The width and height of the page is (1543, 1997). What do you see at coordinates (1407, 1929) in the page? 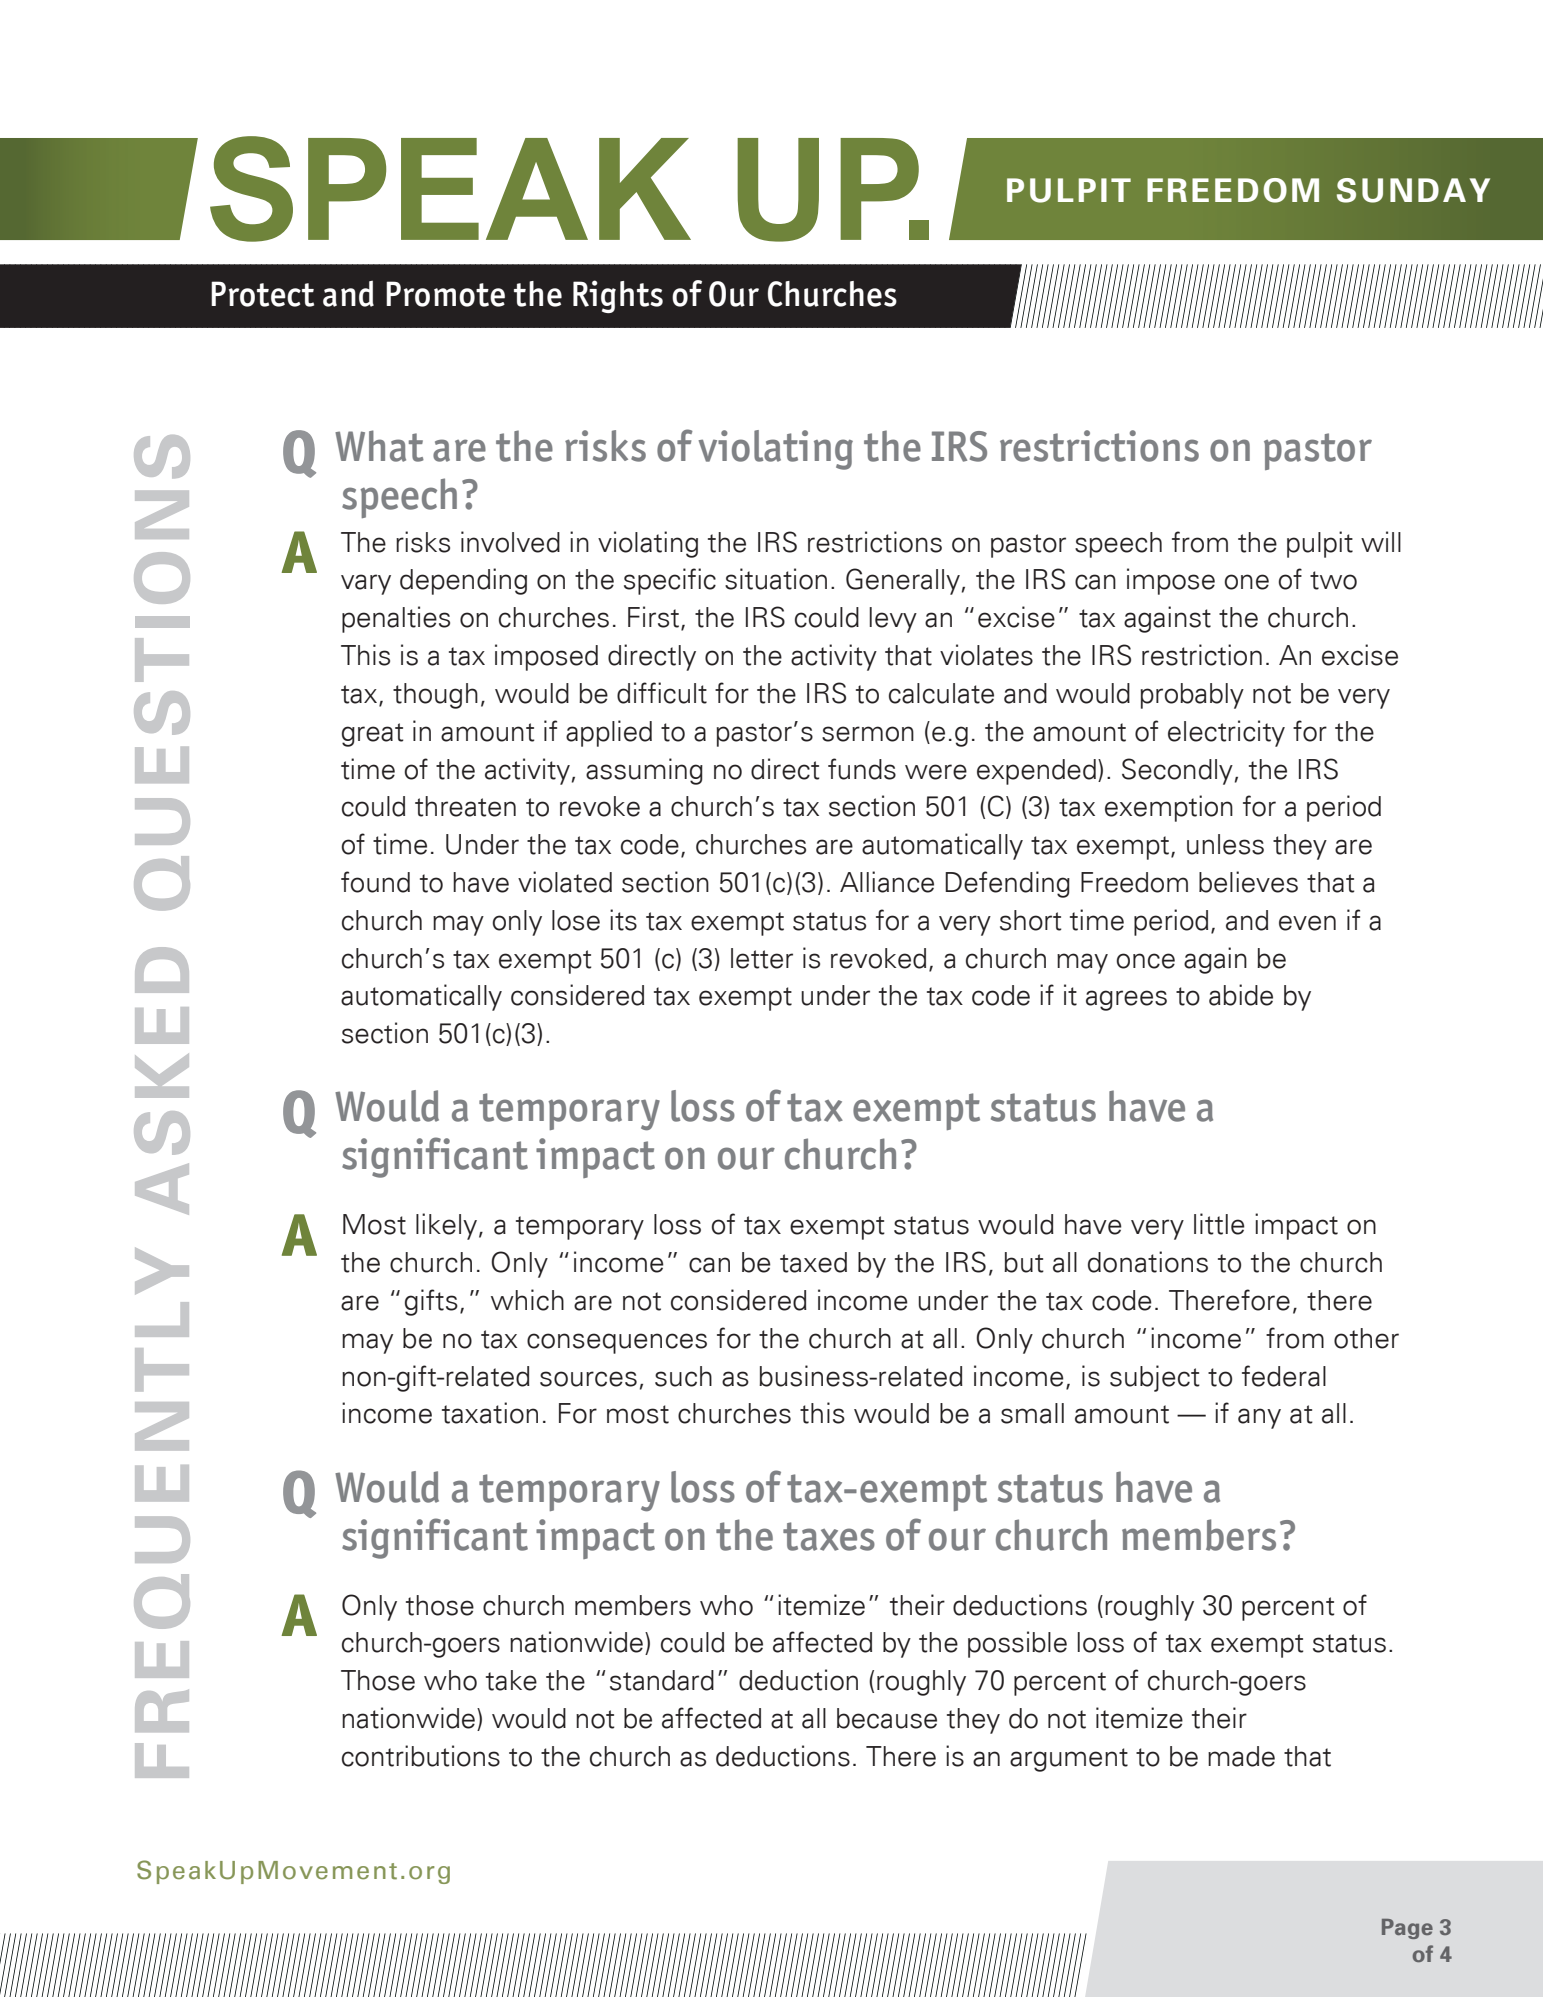
I see `Page` at bounding box center [1407, 1929].
